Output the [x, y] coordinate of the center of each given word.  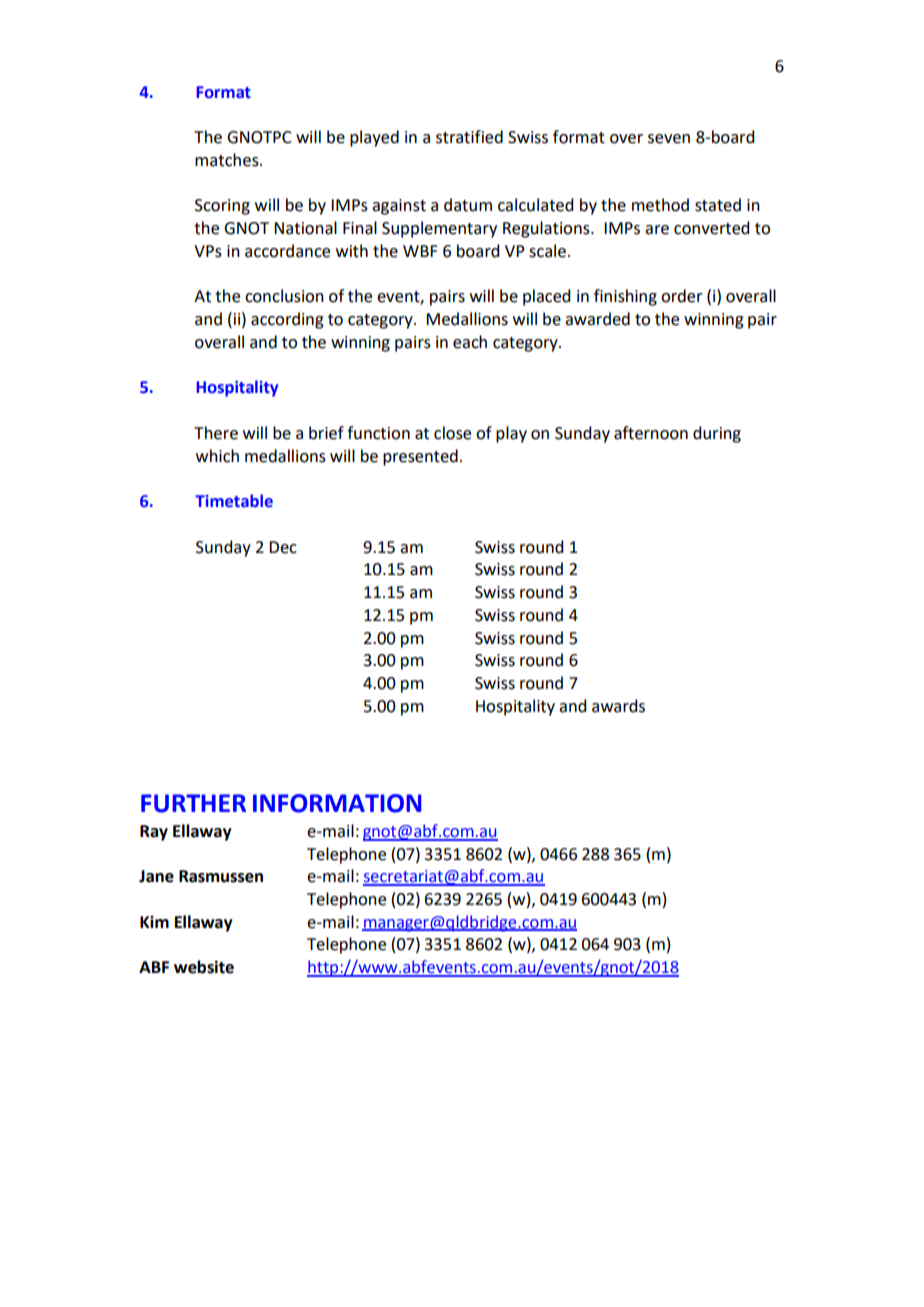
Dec [283, 547]
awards [618, 706]
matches [228, 160]
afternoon [651, 433]
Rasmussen [221, 876]
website [204, 967]
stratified [469, 137]
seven [669, 139]
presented [420, 457]
